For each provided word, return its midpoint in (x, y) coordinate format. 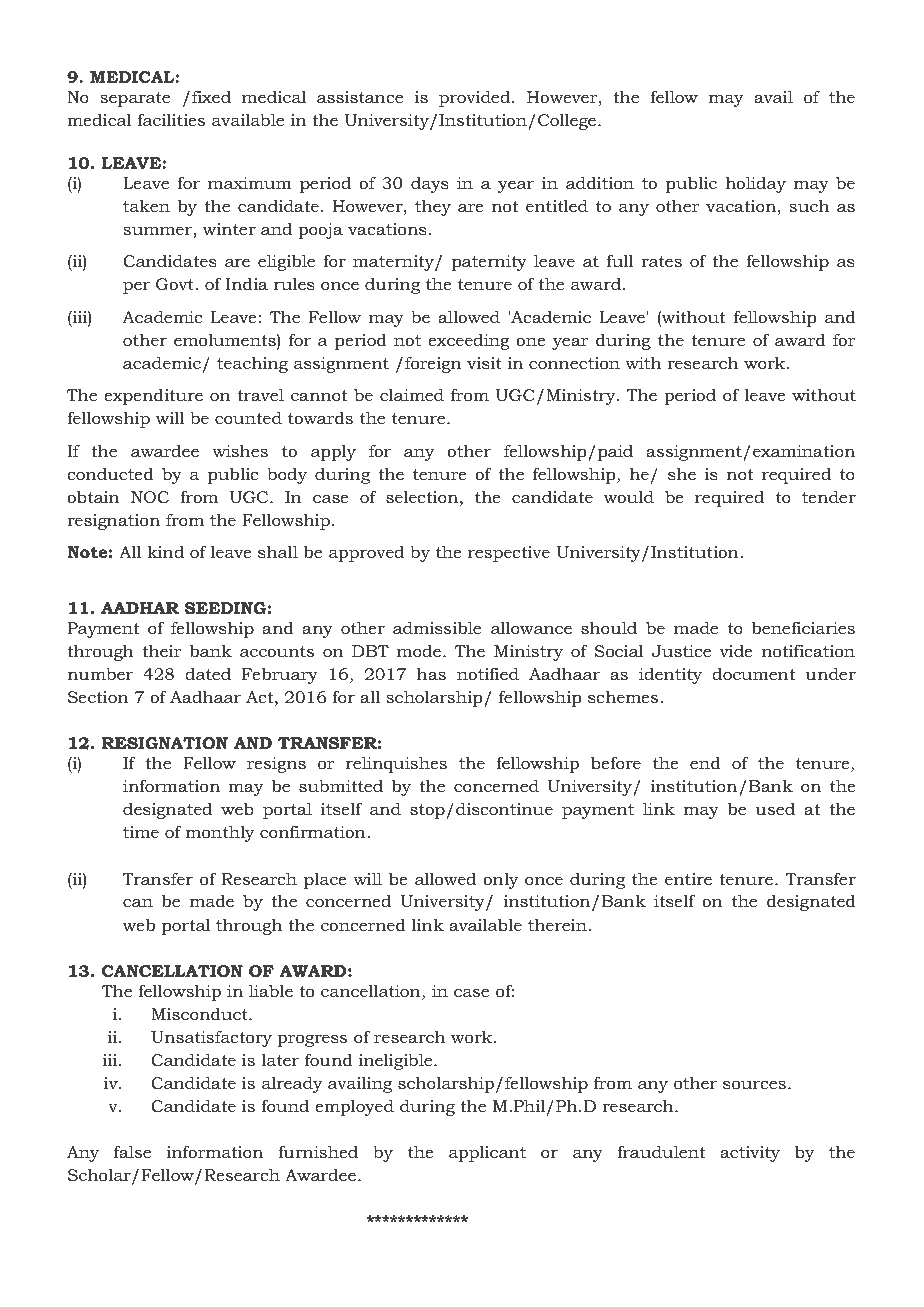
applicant (487, 1154)
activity (750, 1154)
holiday (755, 184)
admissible (437, 627)
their (161, 650)
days (430, 185)
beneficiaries (803, 627)
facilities (171, 119)
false (132, 1151)
